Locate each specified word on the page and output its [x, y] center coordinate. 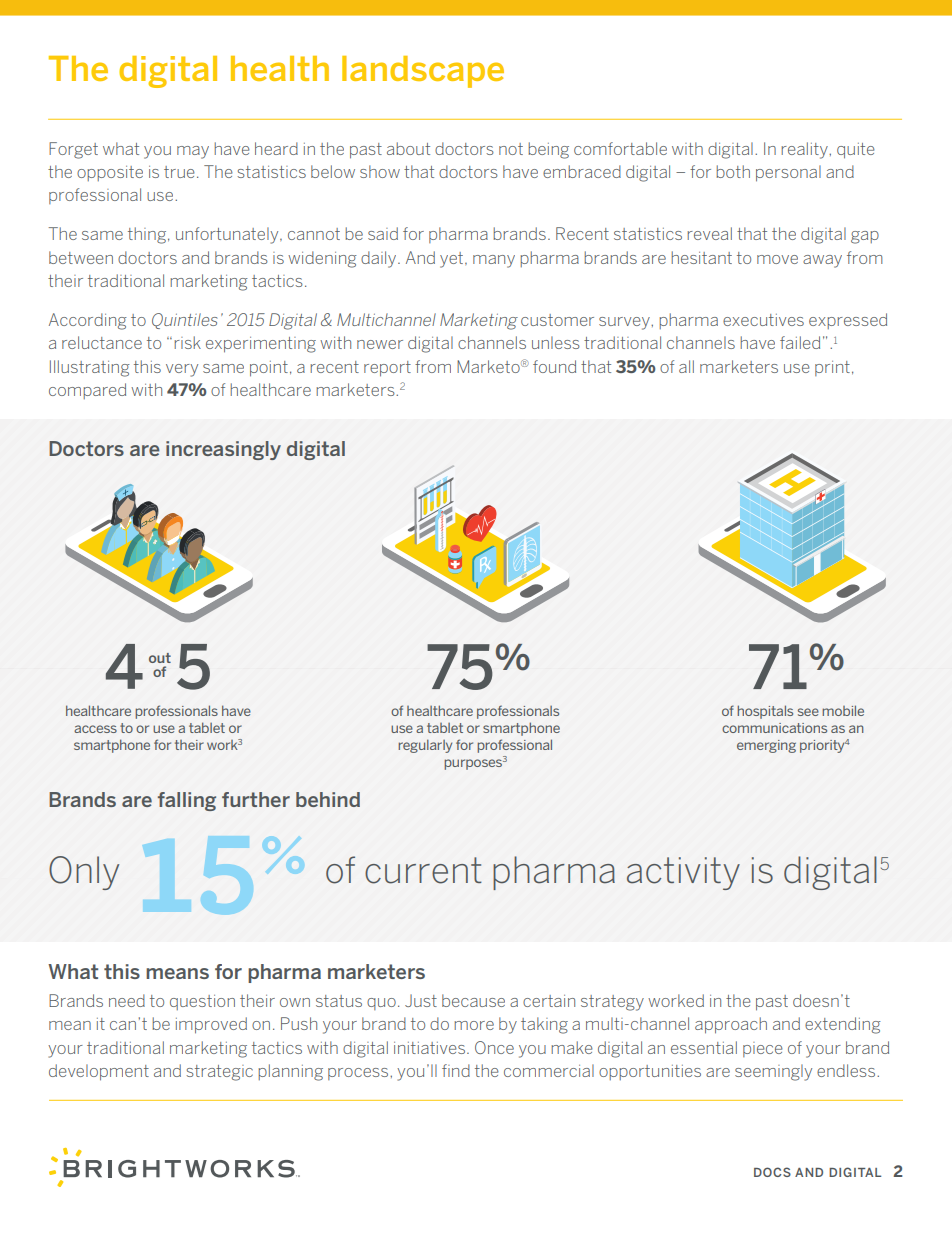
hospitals [765, 712]
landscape [423, 72]
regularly [425, 746]
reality [805, 150]
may [193, 152]
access [95, 729]
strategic [219, 1073]
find [456, 1070]
